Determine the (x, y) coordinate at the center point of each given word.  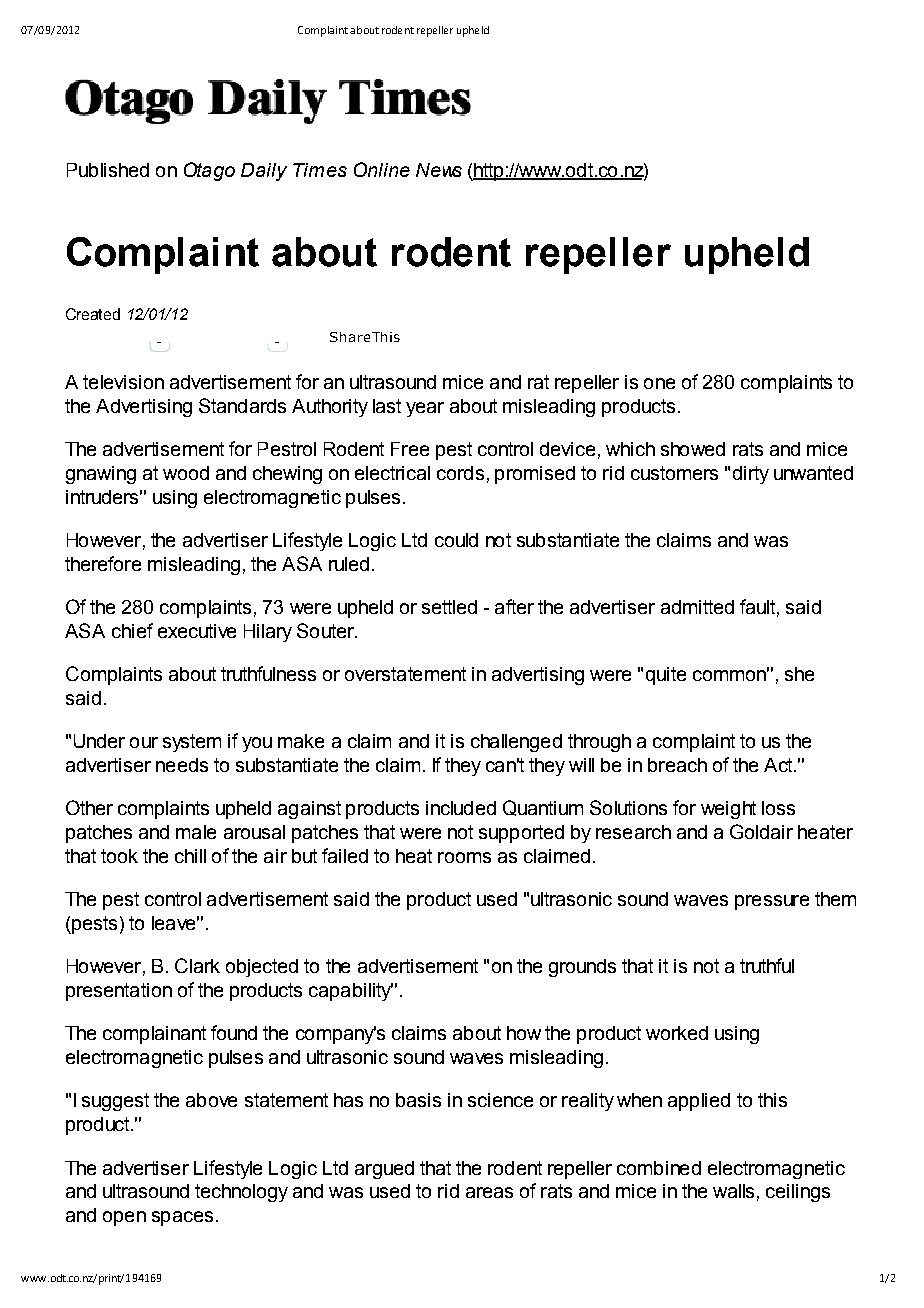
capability (351, 992)
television (123, 382)
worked (677, 1033)
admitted (697, 607)
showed (693, 449)
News (439, 170)
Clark (197, 965)
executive (197, 631)
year (425, 409)
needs (182, 765)
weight (728, 810)
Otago (209, 171)
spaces (182, 1218)
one (659, 383)
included (461, 808)
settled (449, 607)
